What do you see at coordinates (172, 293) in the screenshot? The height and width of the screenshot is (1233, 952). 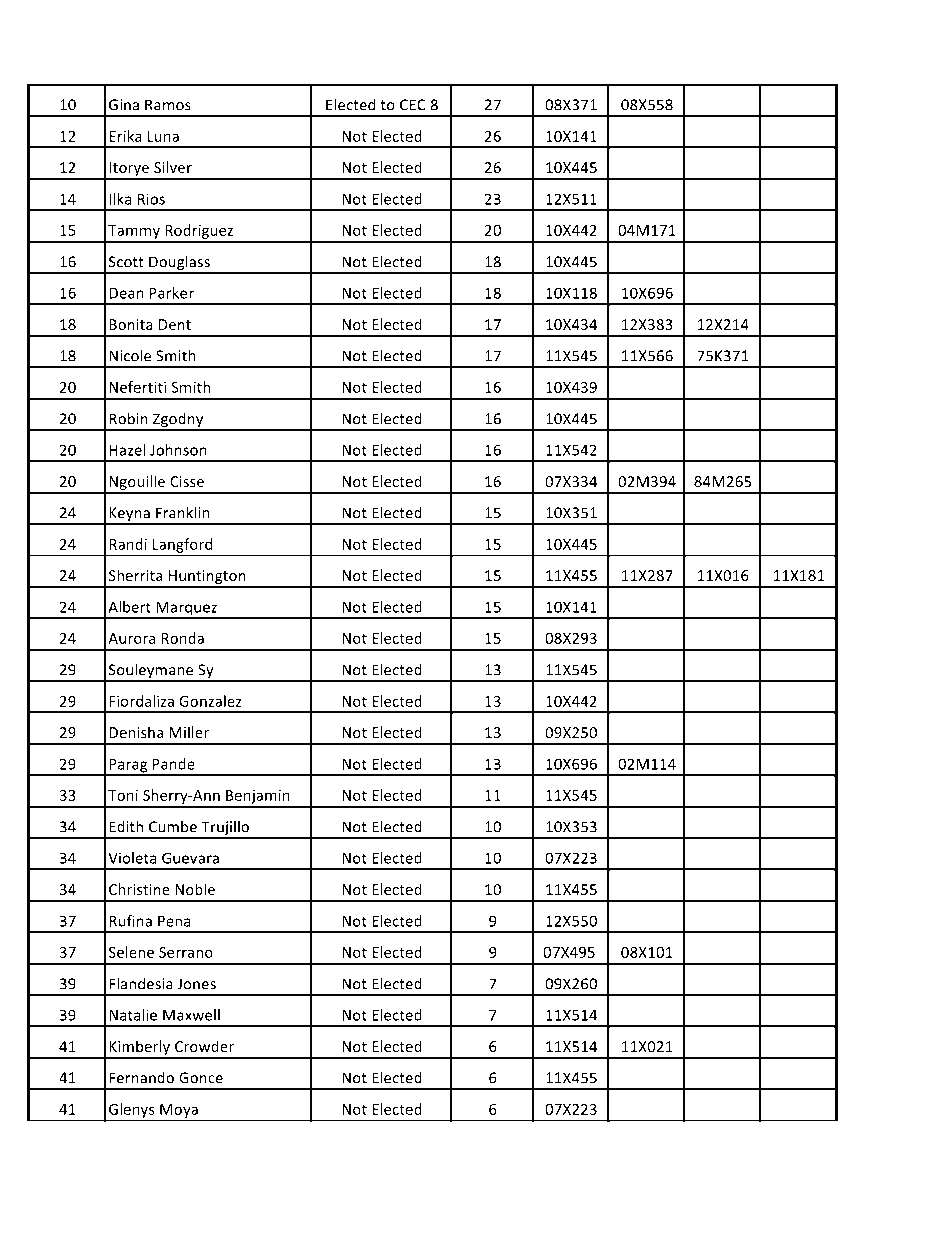 I see `Parker` at bounding box center [172, 293].
